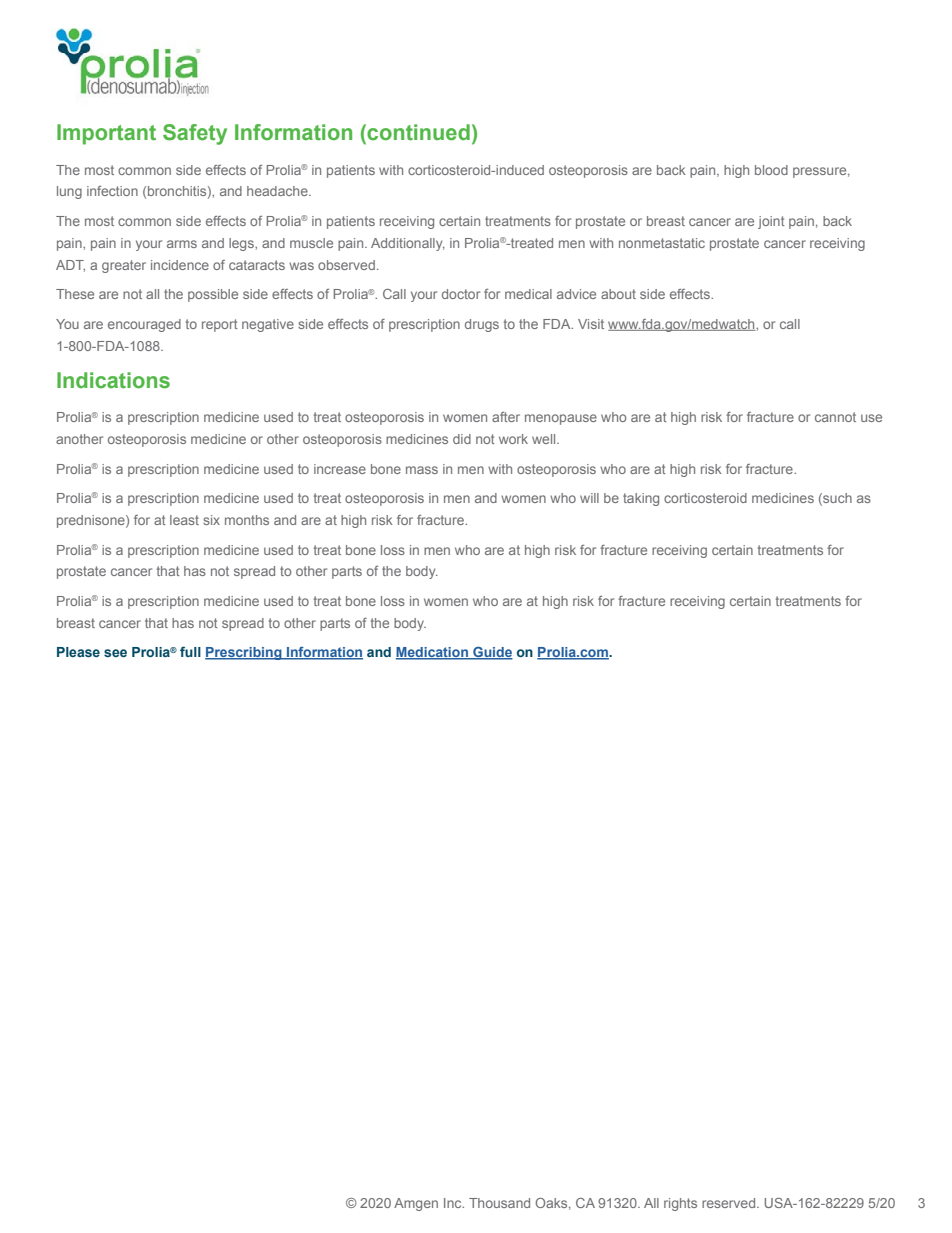 The width and height of the document is (952, 1233). What do you see at coordinates (492, 653) in the document?
I see `Guide` at bounding box center [492, 653].
